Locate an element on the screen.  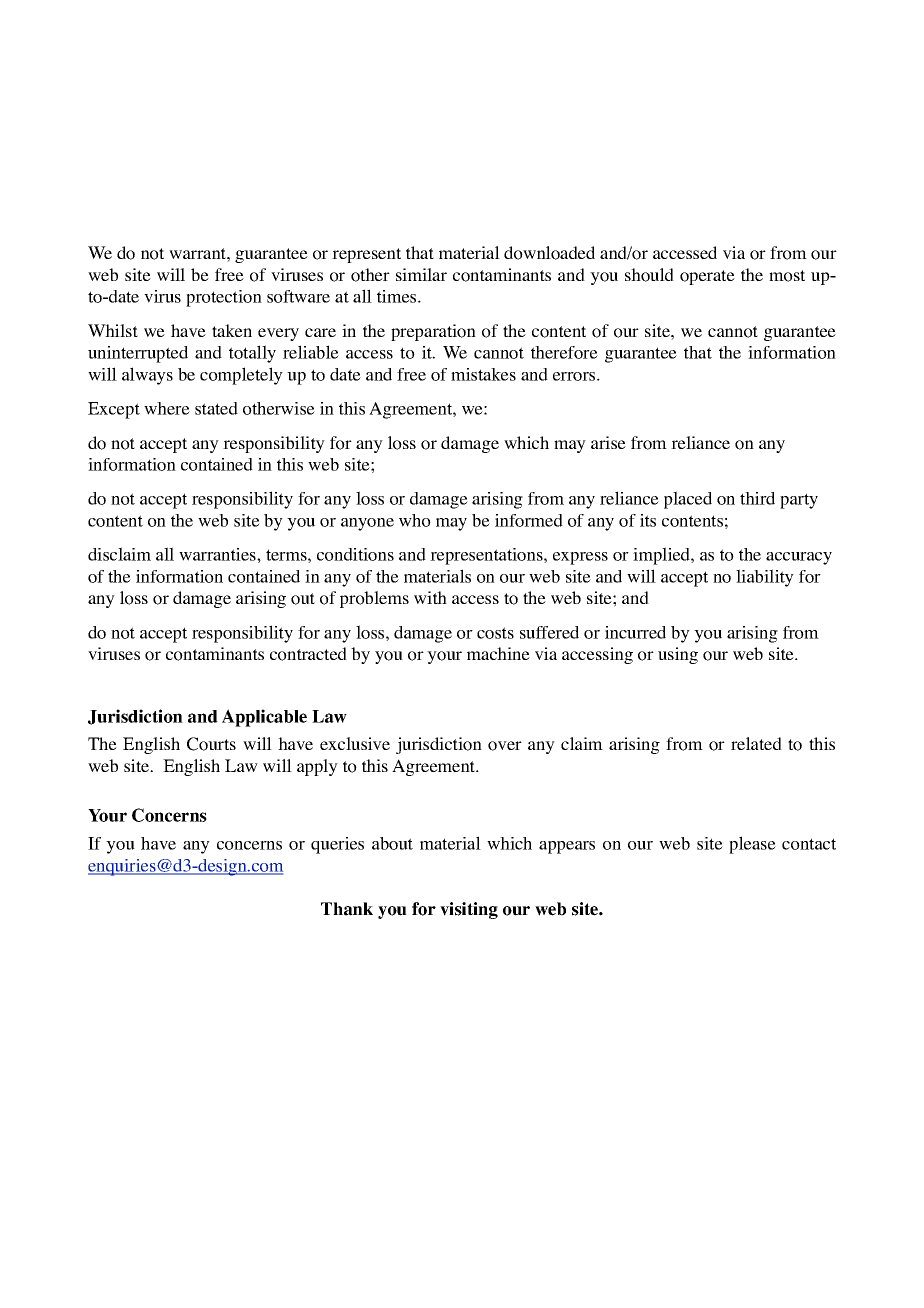
stated is located at coordinates (216, 408).
